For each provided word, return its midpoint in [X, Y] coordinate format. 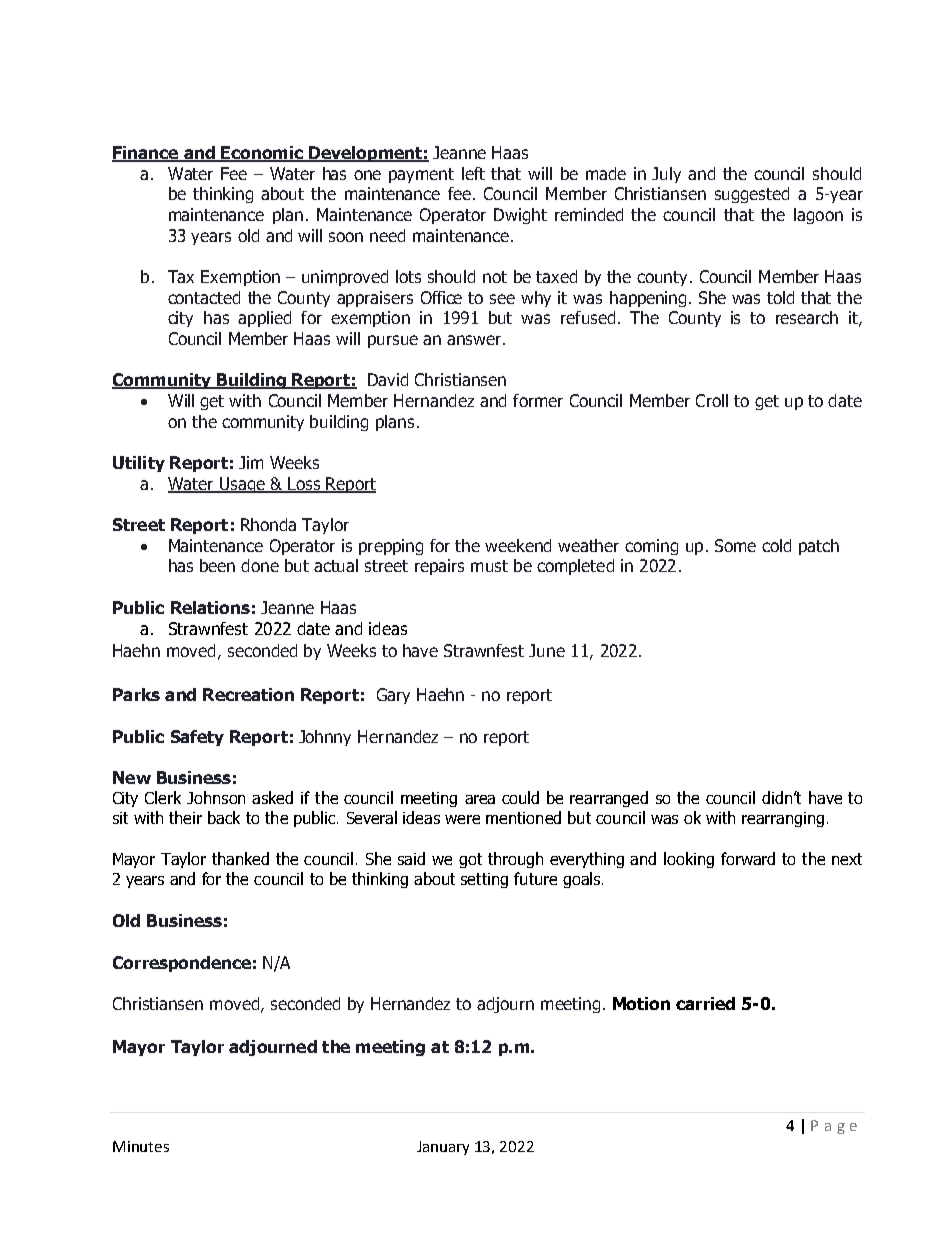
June [547, 650]
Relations [210, 607]
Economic [262, 154]
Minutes [141, 1146]
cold [776, 545]
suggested [752, 195]
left [473, 173]
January [443, 1148]
